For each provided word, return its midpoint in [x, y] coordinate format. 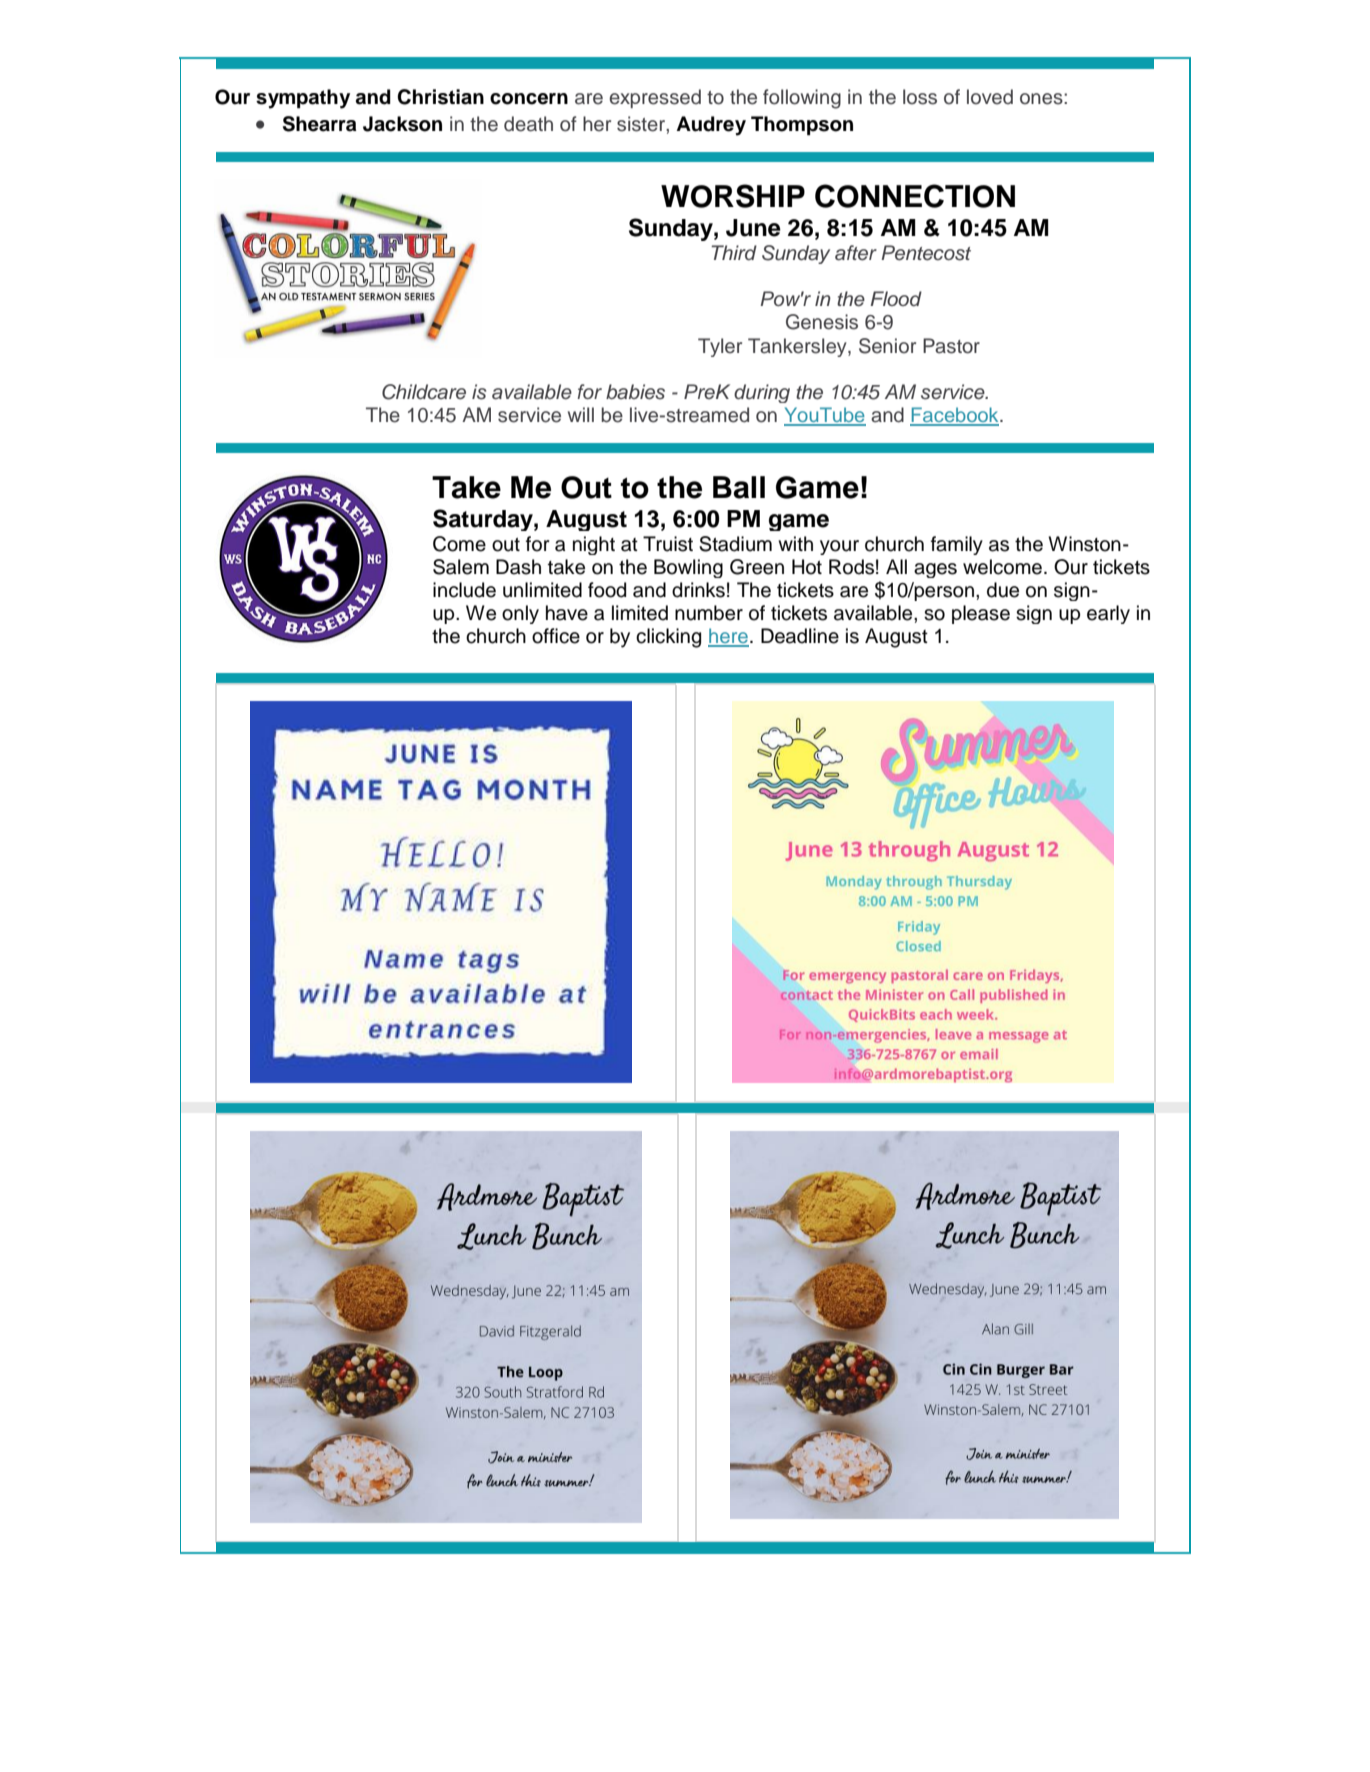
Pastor [951, 346]
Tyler [720, 347]
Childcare [424, 392]
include [464, 590]
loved [990, 97]
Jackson [402, 124]
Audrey [711, 126]
